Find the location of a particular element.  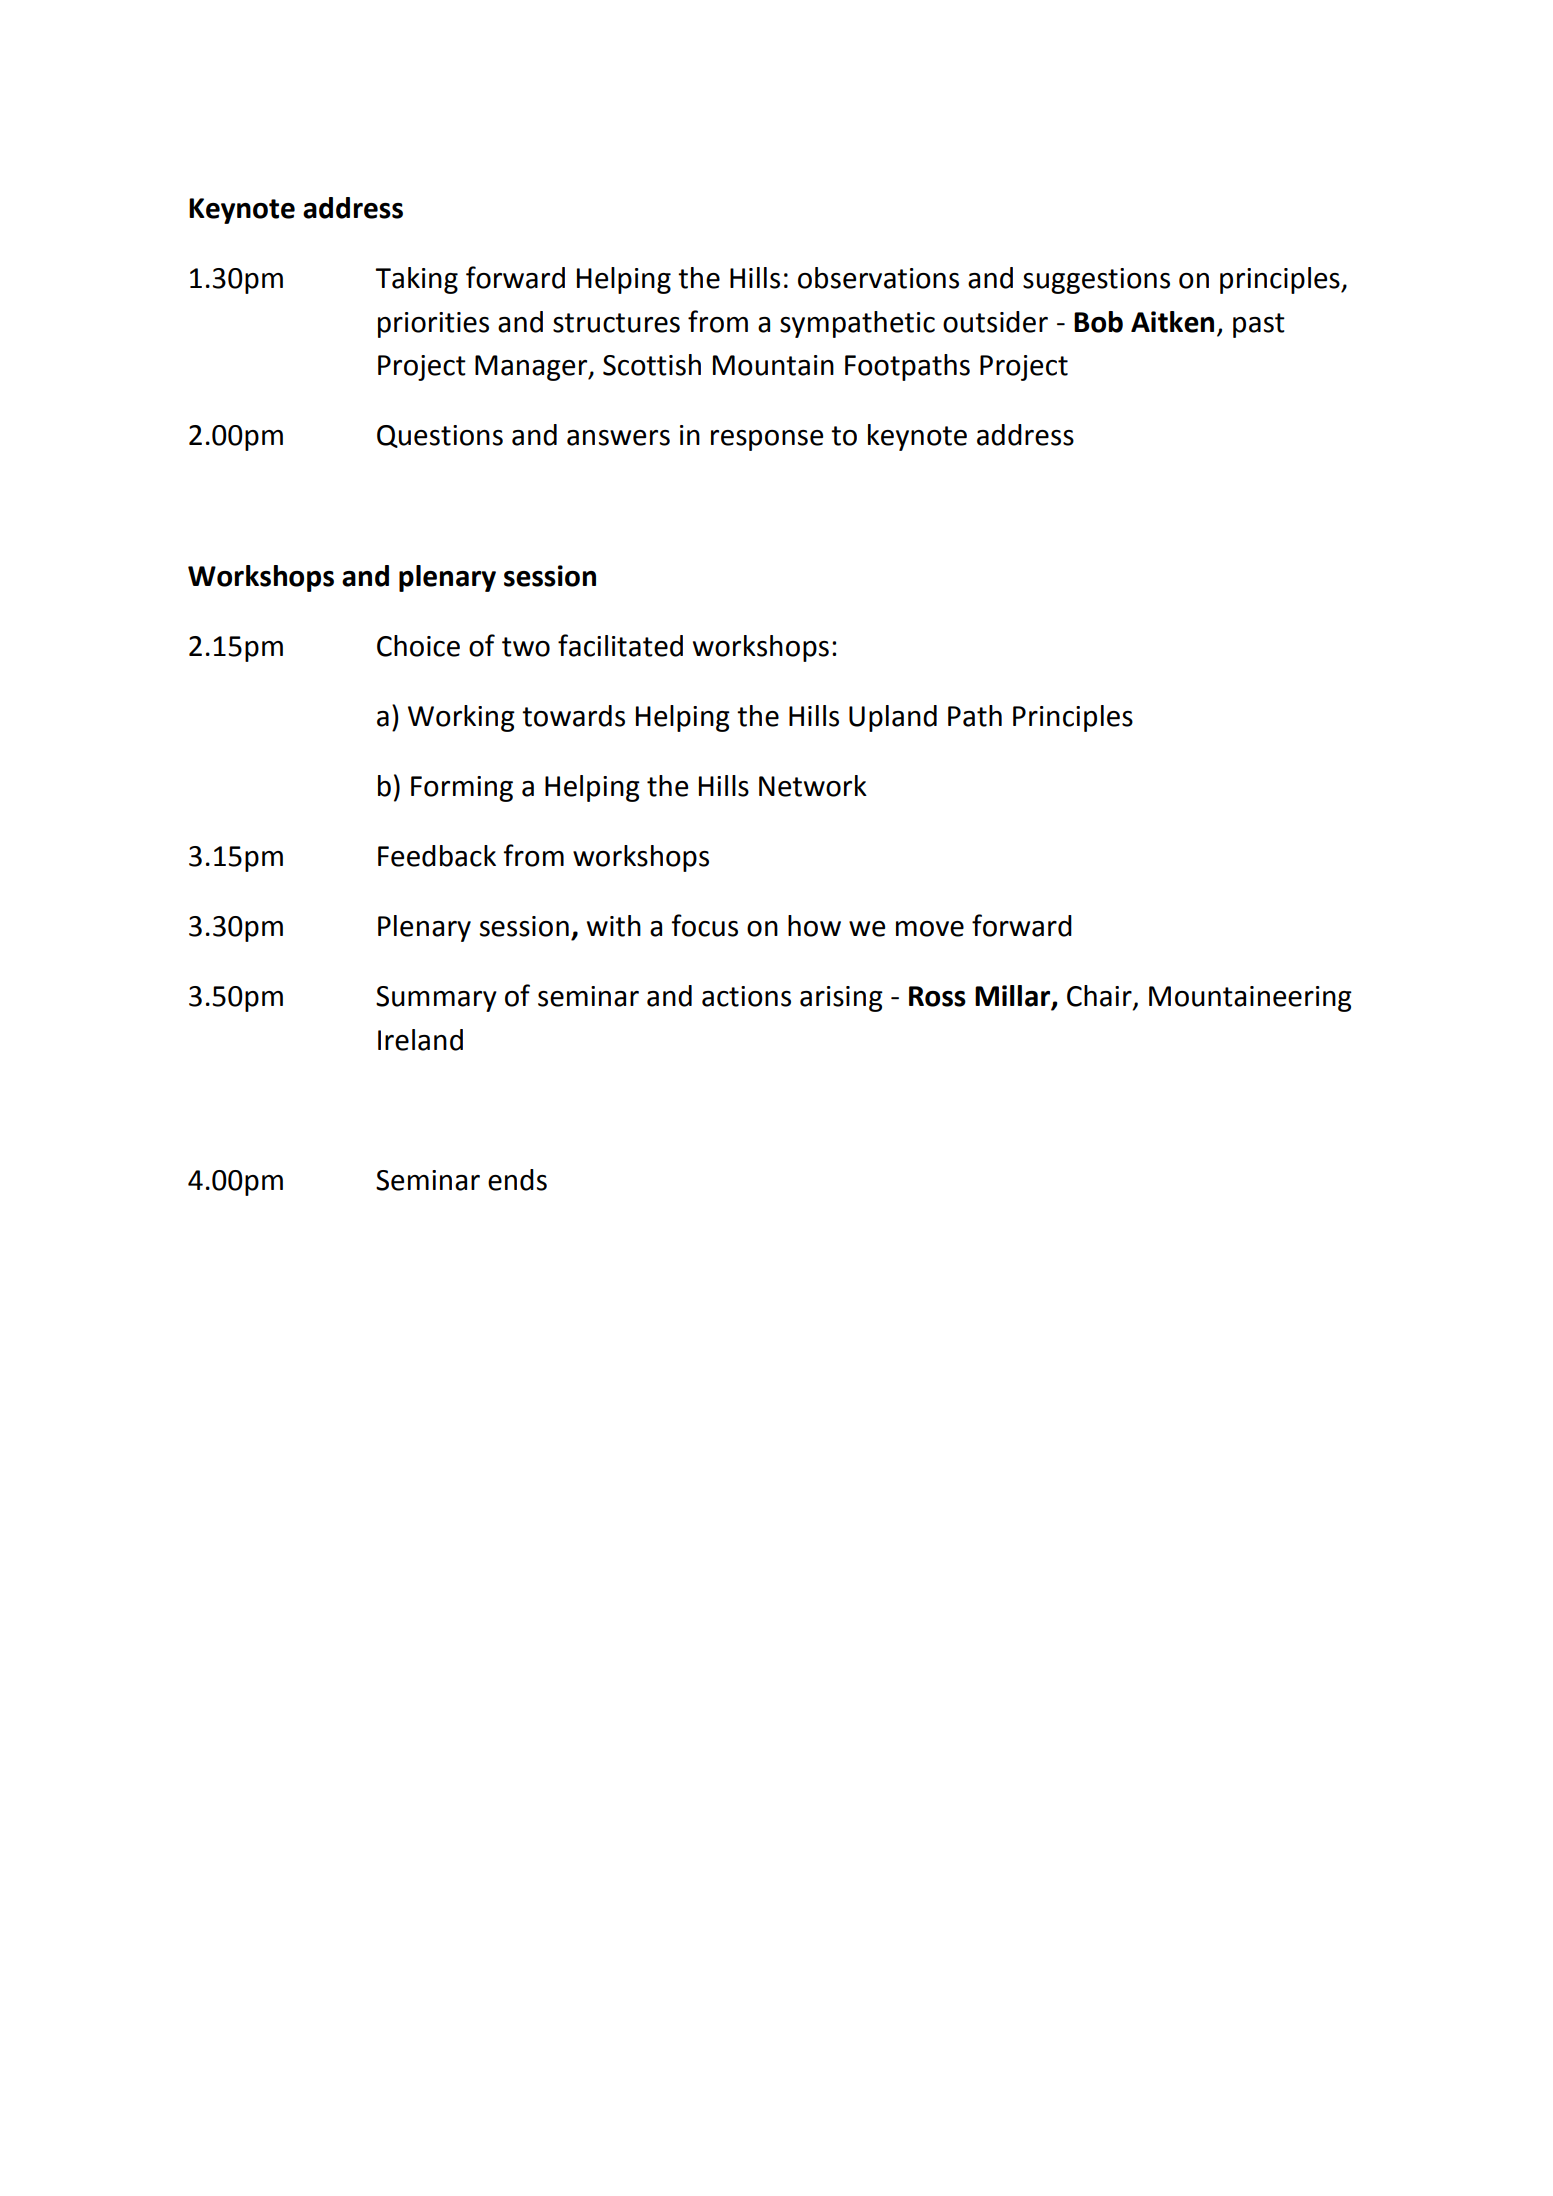

Chair is located at coordinates (1100, 997).
